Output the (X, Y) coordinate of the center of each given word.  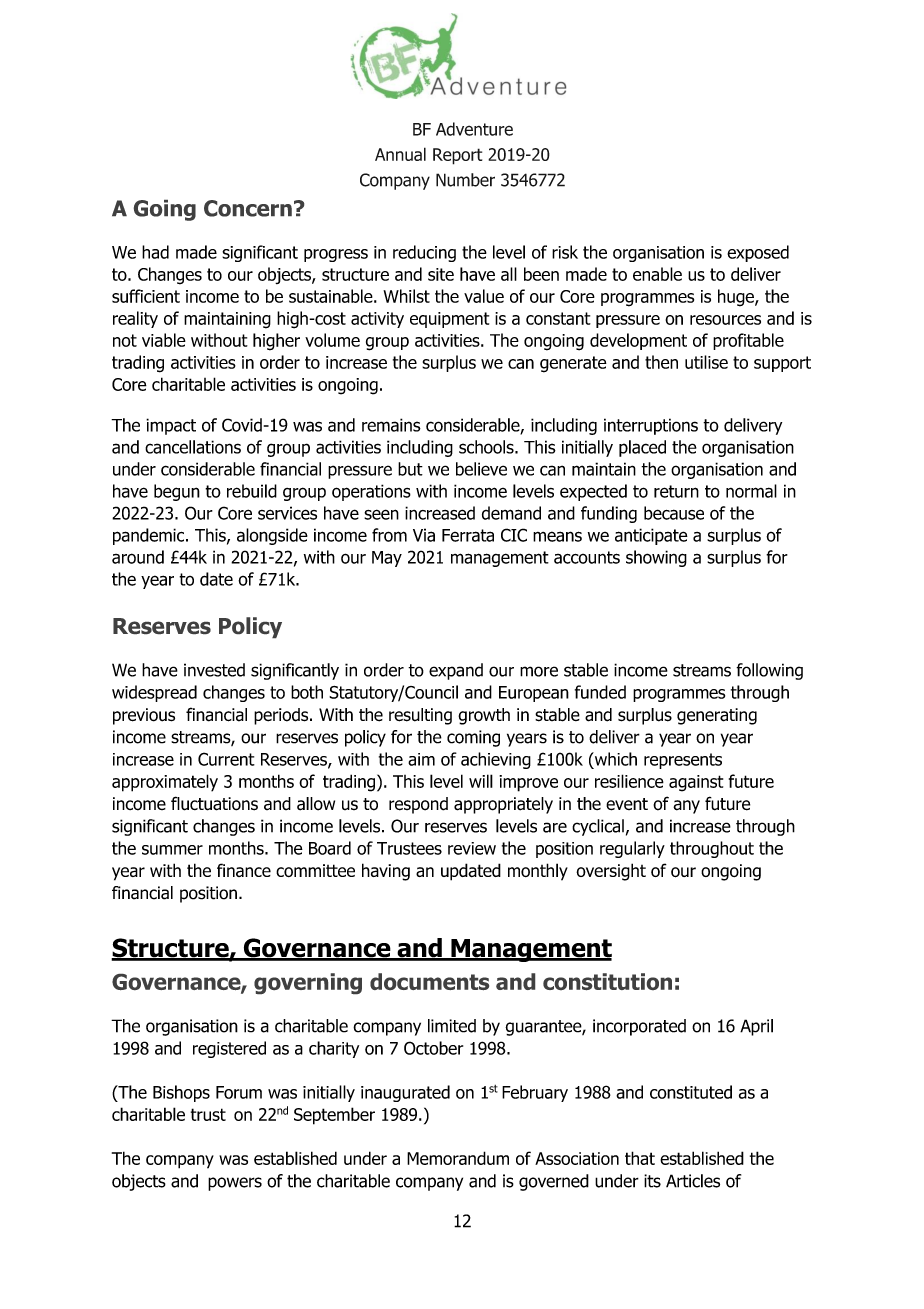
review (472, 848)
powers (235, 1184)
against (696, 783)
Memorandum (458, 1158)
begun (177, 492)
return (676, 491)
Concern (248, 208)
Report (457, 156)
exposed (758, 253)
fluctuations (214, 803)
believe (481, 469)
